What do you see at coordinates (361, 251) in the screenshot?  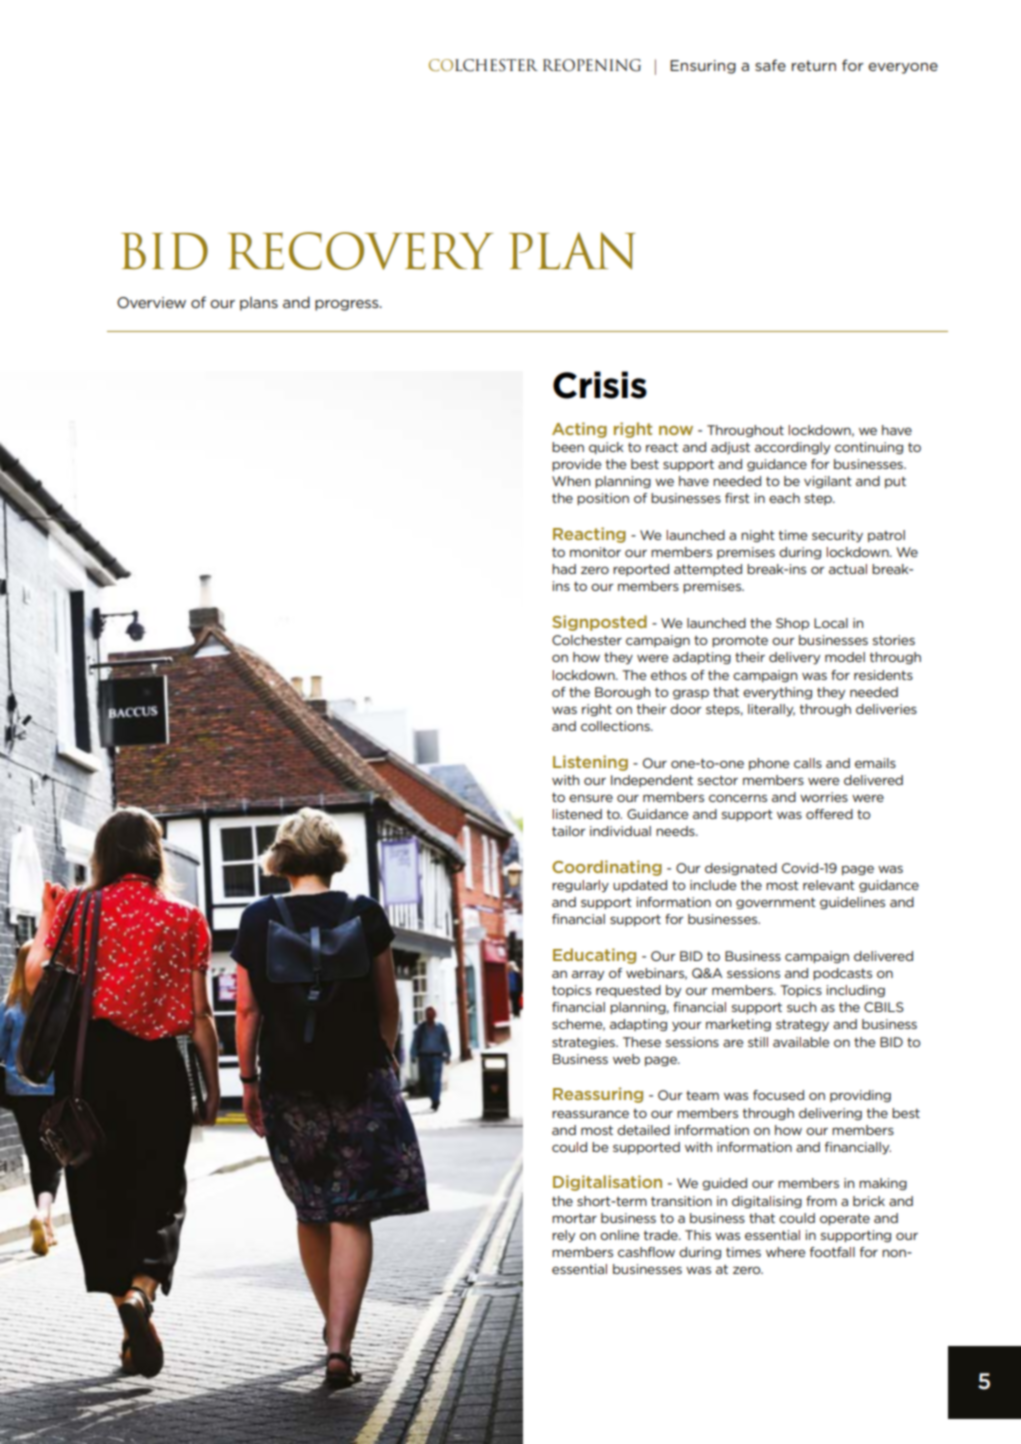 I see `RECOVERY` at bounding box center [361, 251].
